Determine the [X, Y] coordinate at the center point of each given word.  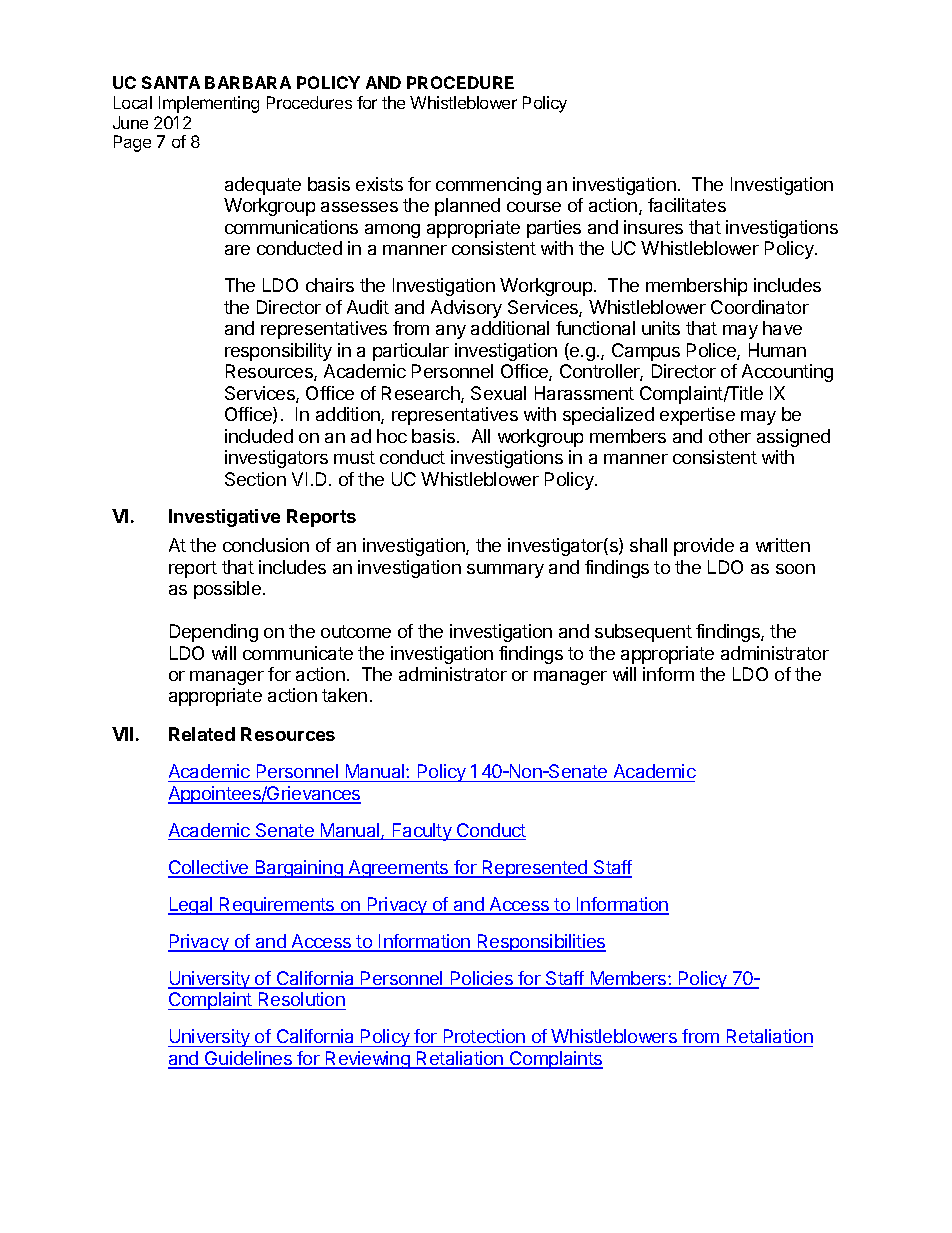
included [259, 436]
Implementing [209, 104]
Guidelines [248, 1059]
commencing [488, 186]
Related [202, 734]
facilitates [687, 205]
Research [422, 394]
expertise [697, 416]
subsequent [643, 633]
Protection [484, 1038]
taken [344, 695]
